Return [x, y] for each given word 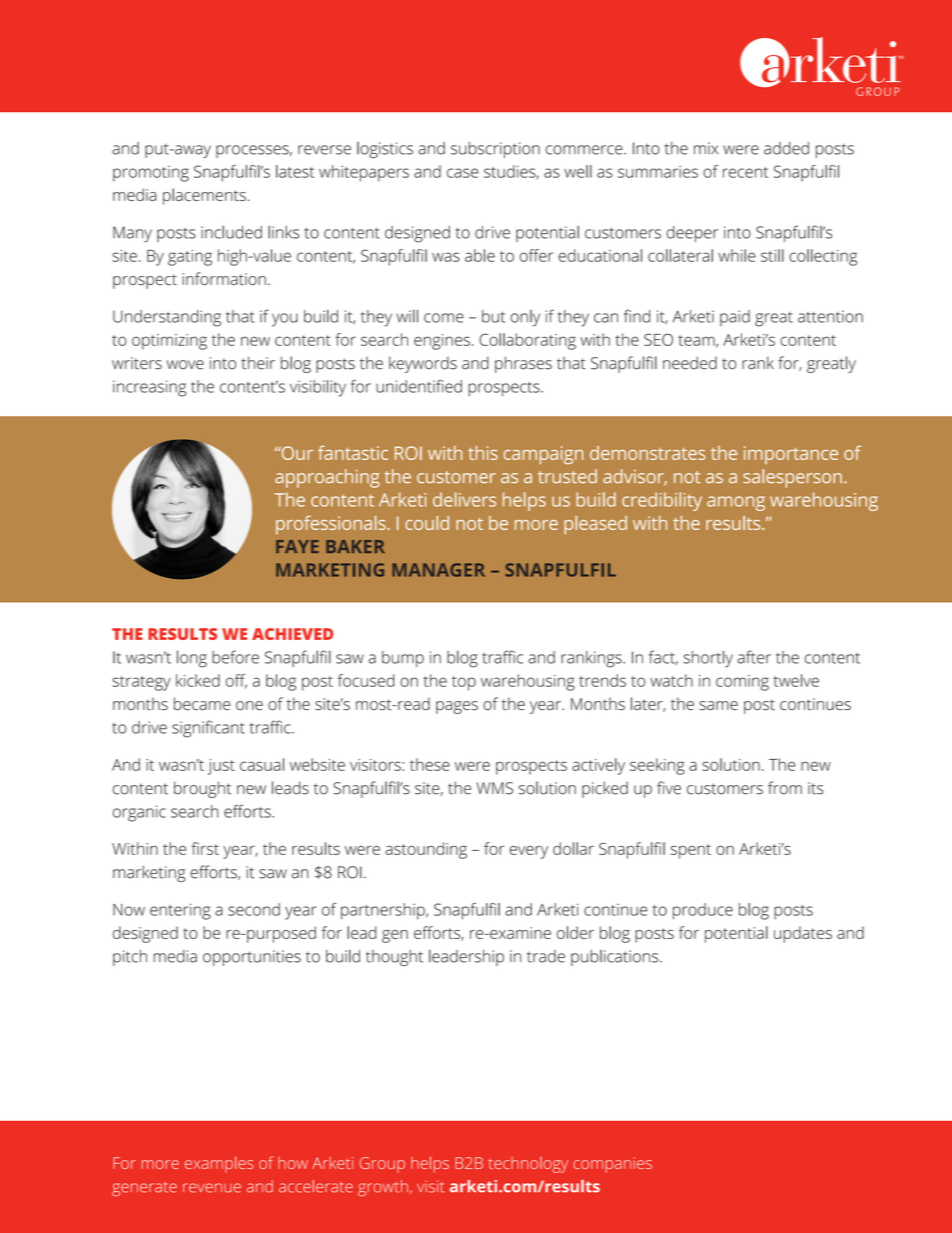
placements [204, 196]
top [464, 683]
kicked [198, 680]
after [754, 657]
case [463, 173]
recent [745, 172]
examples [219, 1164]
